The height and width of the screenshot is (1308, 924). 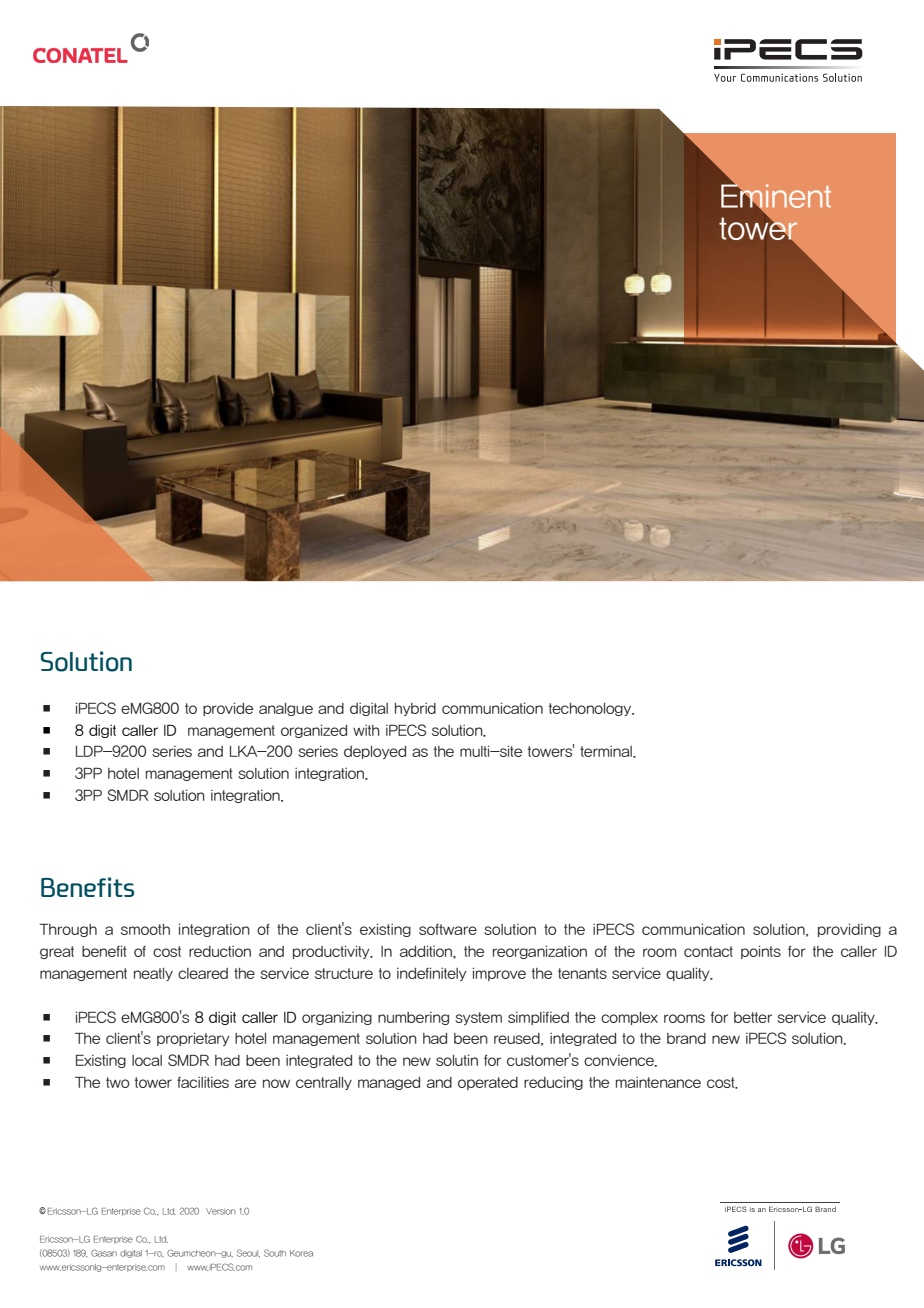 I want to click on provide, so click(x=228, y=709).
